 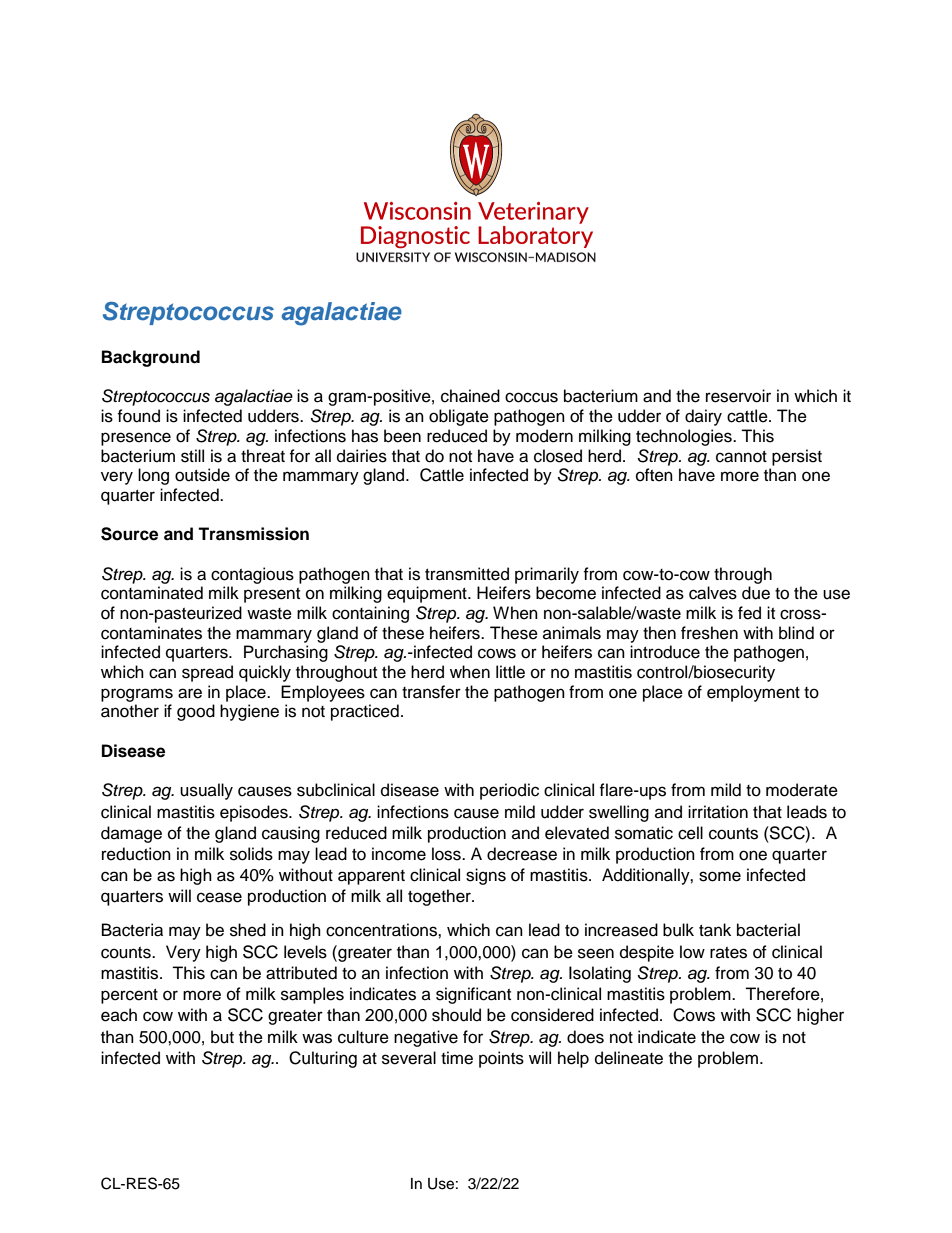 I want to click on Background, so click(x=151, y=358).
